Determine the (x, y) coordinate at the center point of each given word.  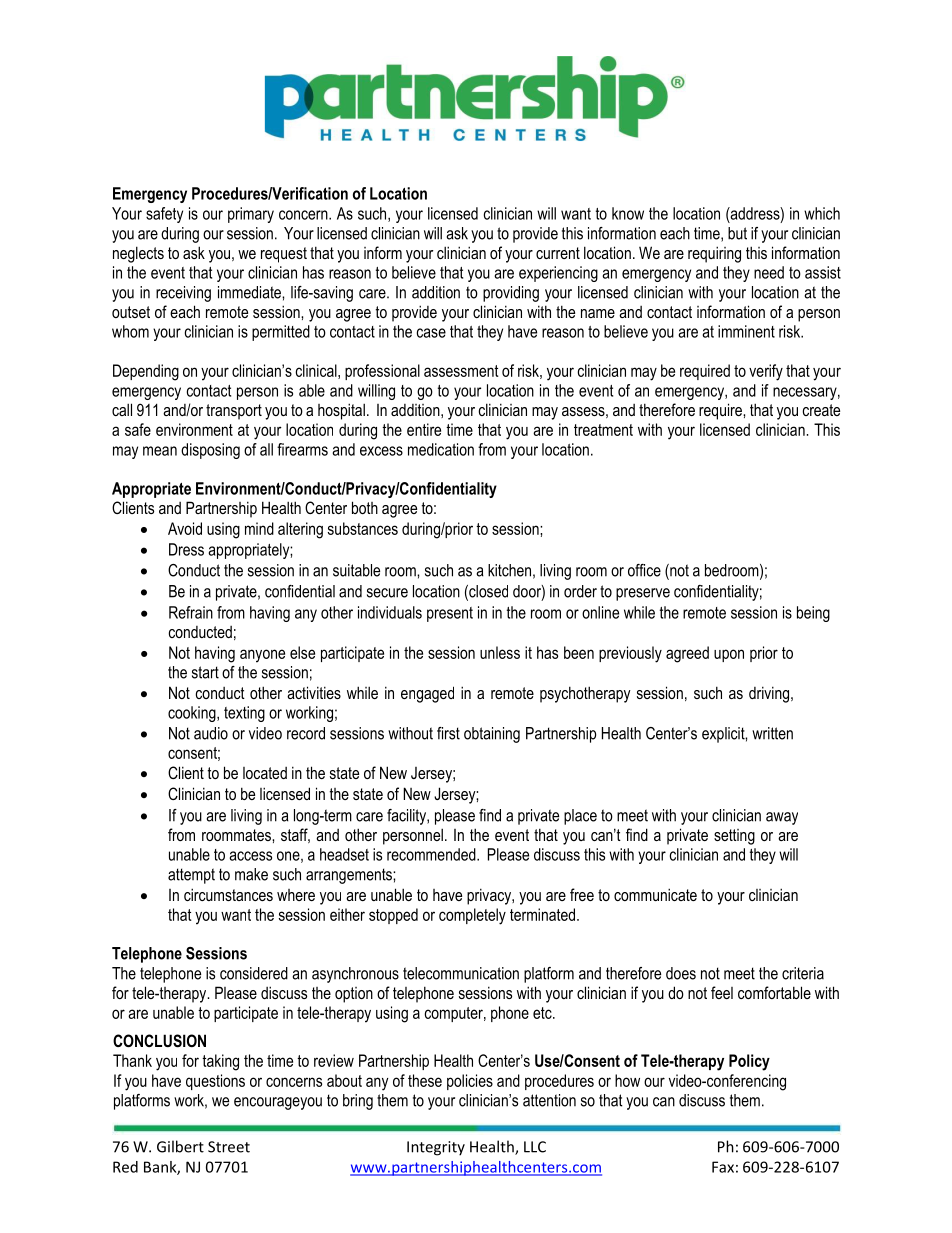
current (558, 253)
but (737, 233)
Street (229, 1147)
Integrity (436, 1148)
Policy (749, 1062)
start (205, 672)
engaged (427, 694)
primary (251, 215)
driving (770, 694)
